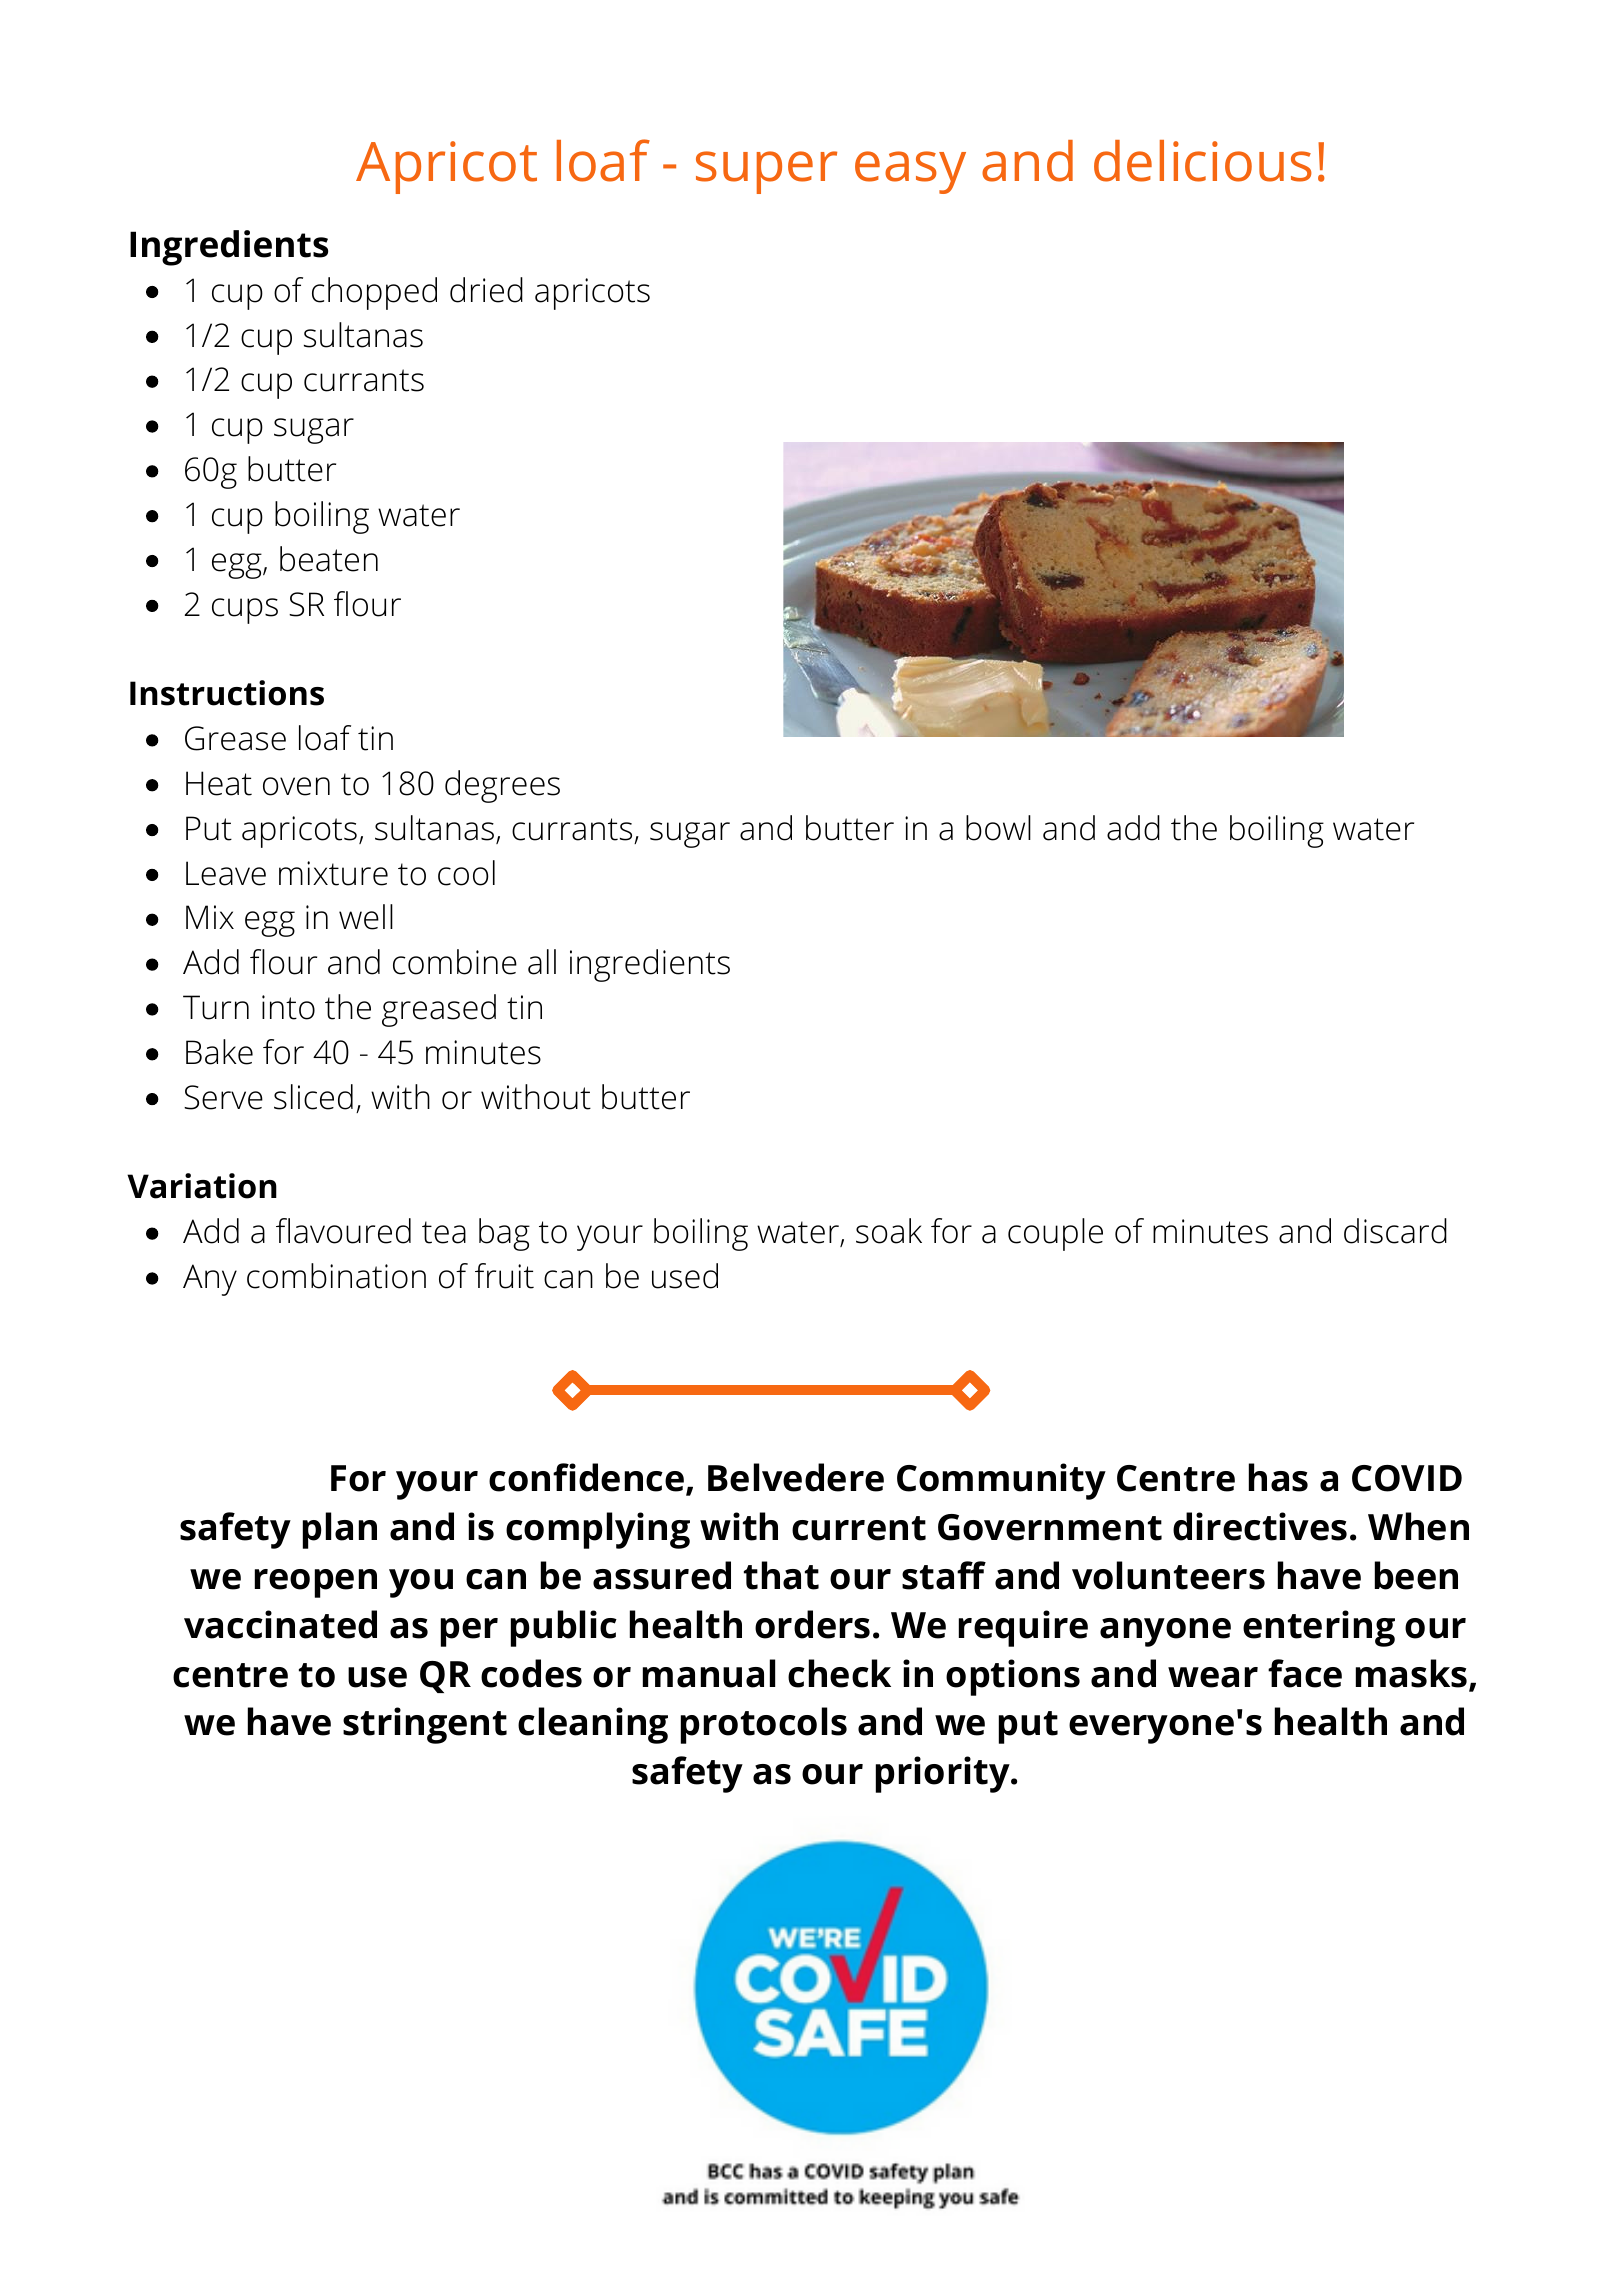 Image resolution: width=1617 pixels, height=2287 pixels. Describe the element at coordinates (998, 828) in the screenshot. I see `bowl` at that location.
